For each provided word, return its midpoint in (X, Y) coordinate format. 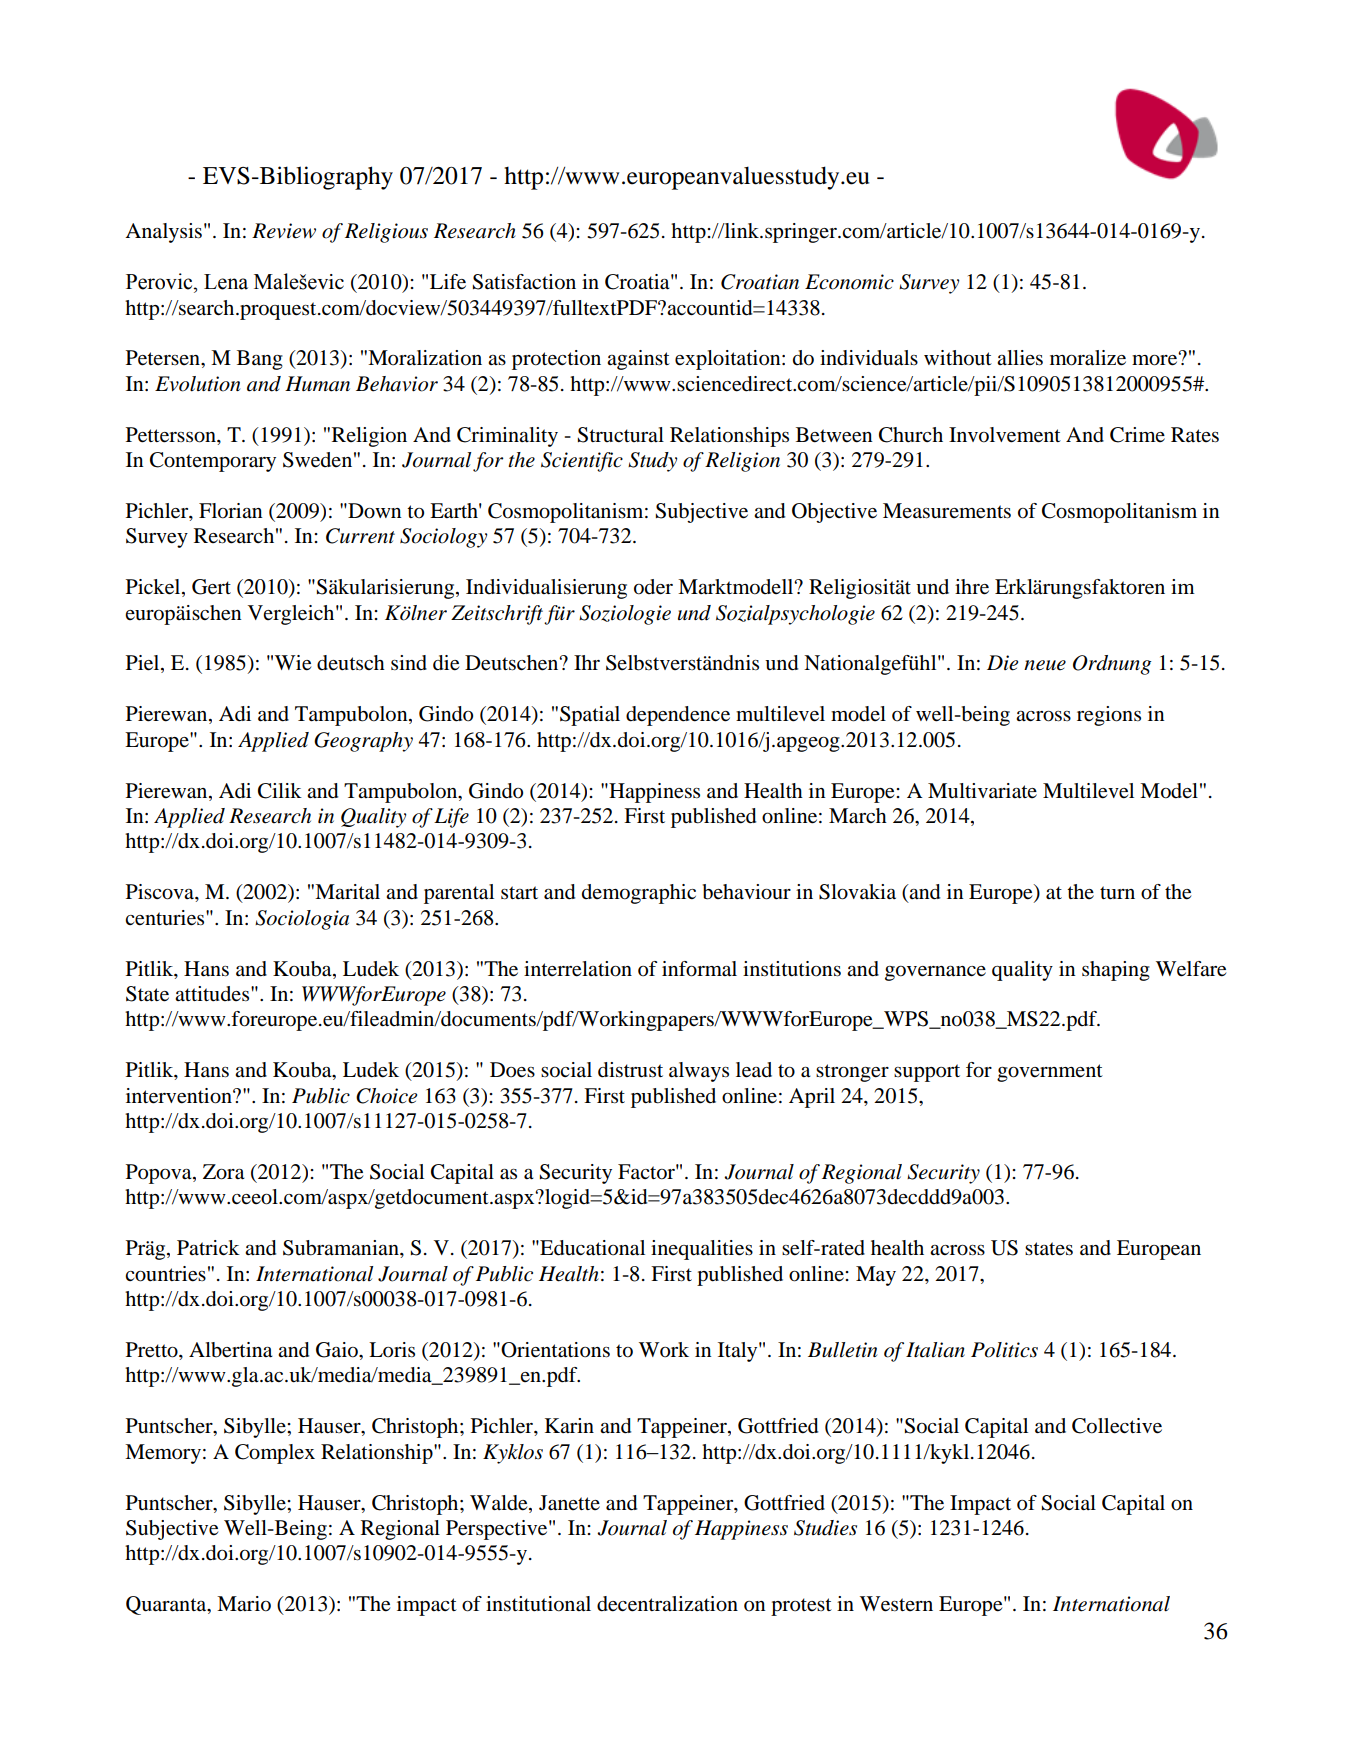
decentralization (667, 1604)
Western (896, 1604)
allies (1020, 358)
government (1050, 1073)
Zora (224, 1172)
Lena (226, 282)
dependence (678, 716)
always (699, 1072)
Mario (244, 1604)
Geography (363, 742)
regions (1109, 716)
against (638, 360)
